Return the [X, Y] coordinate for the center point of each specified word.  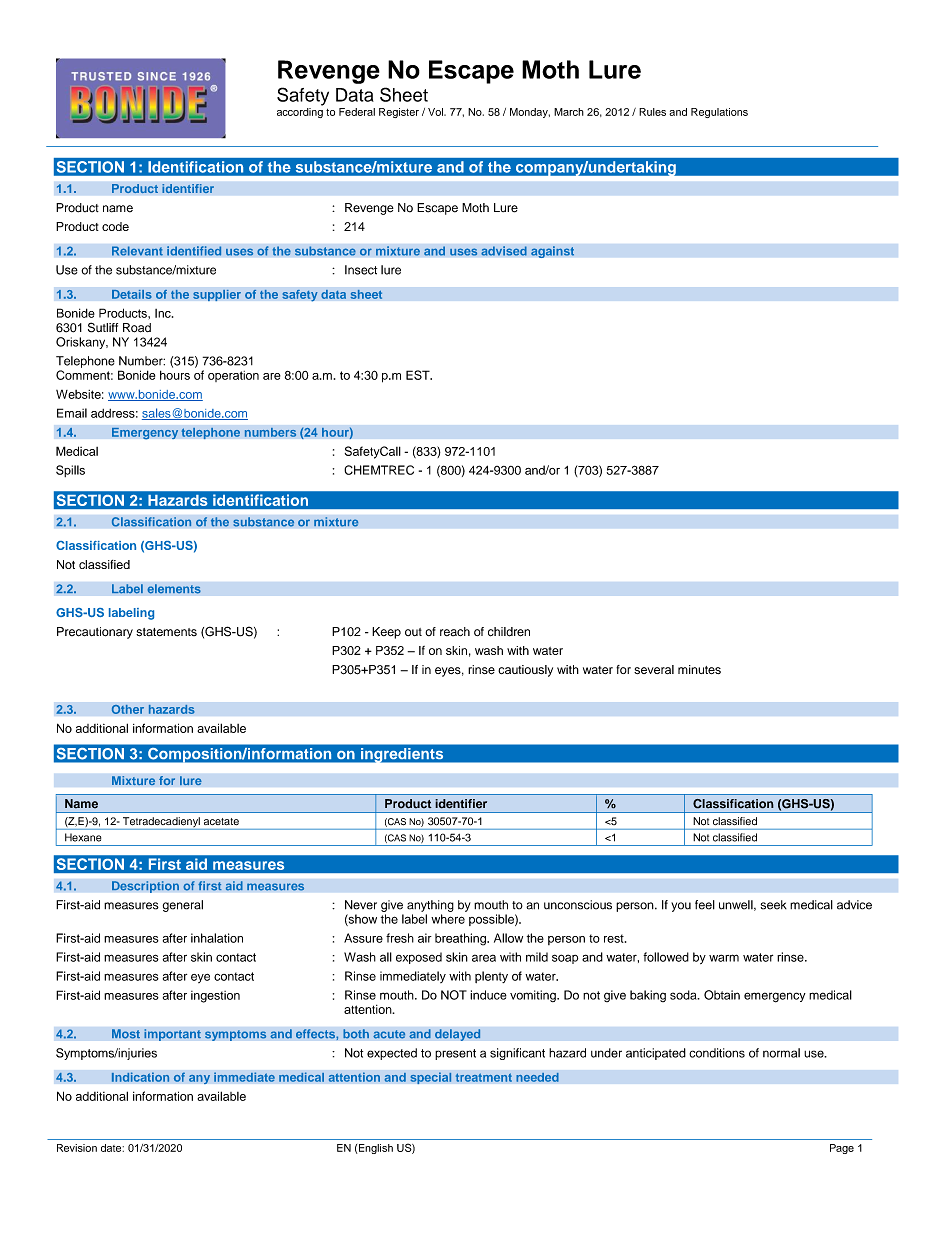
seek [774, 905]
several [654, 669]
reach [455, 631]
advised [504, 251]
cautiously [525, 671]
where [448, 919]
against [552, 252]
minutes [699, 669]
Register [399, 113]
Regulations [719, 113]
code [115, 226]
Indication [140, 1077]
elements [174, 589]
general [183, 906]
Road [137, 328]
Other [127, 709]
